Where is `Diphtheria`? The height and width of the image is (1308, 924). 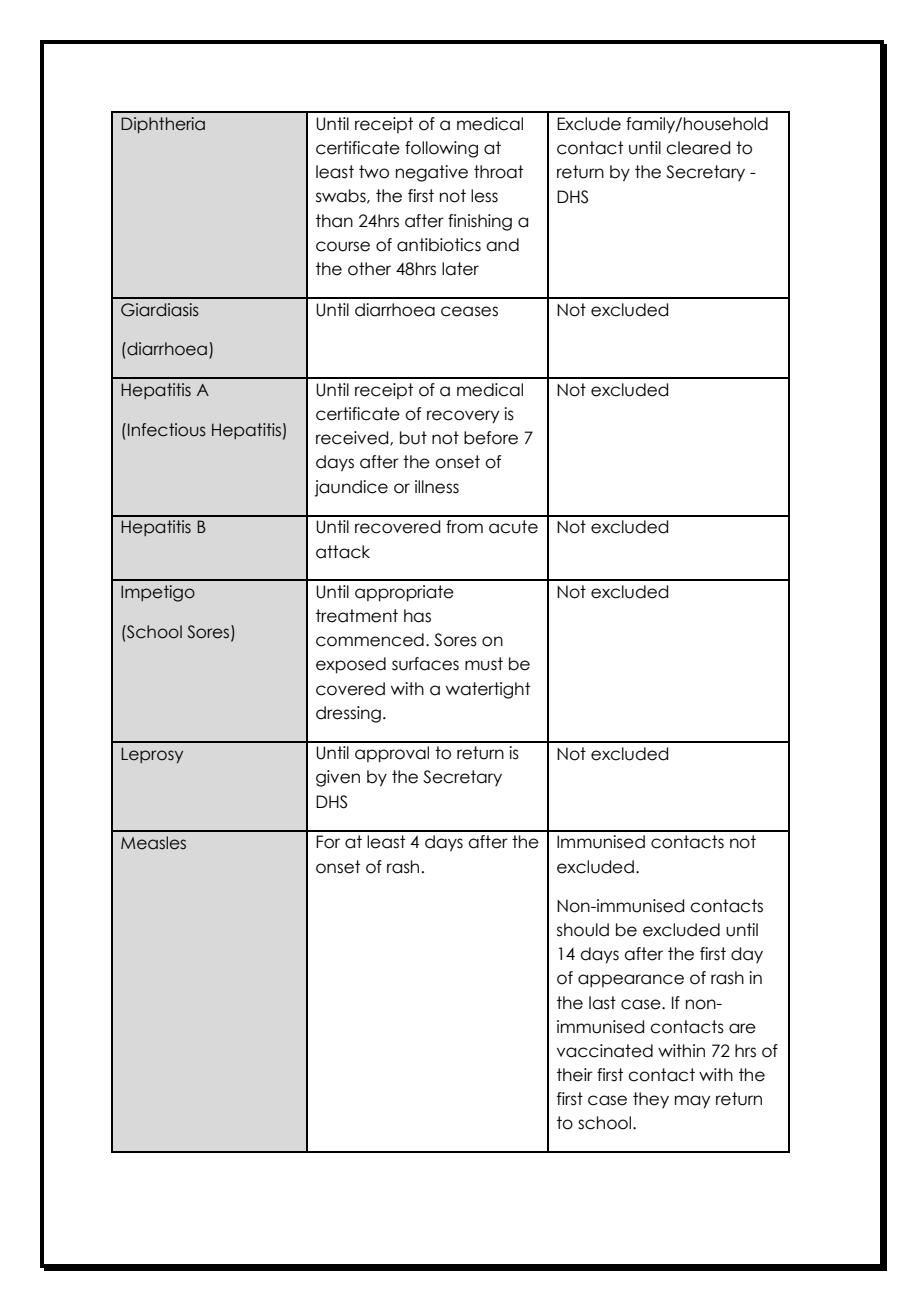
Diphtheria is located at coordinates (163, 125).
